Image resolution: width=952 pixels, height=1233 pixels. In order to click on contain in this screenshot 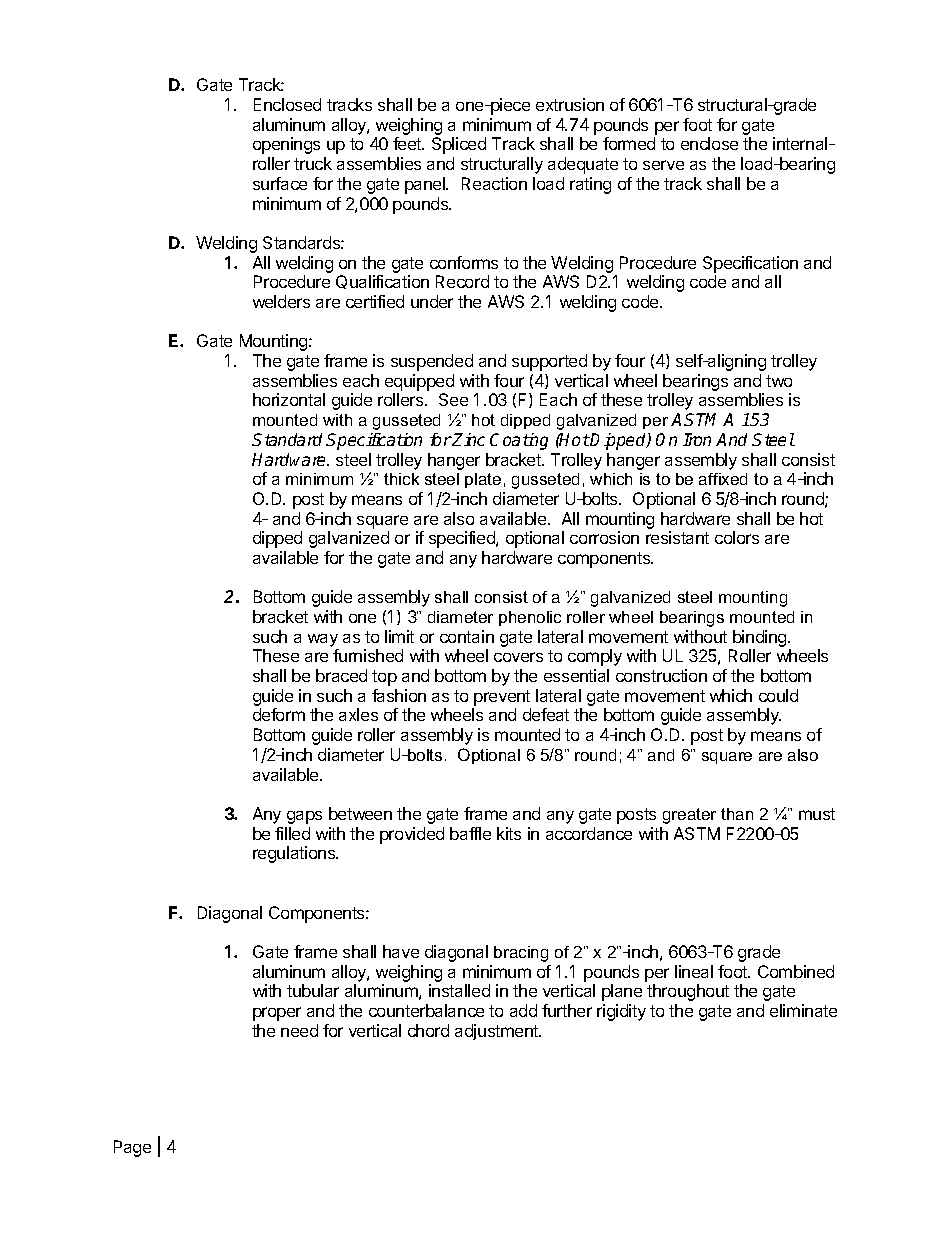, I will do `click(467, 636)`.
